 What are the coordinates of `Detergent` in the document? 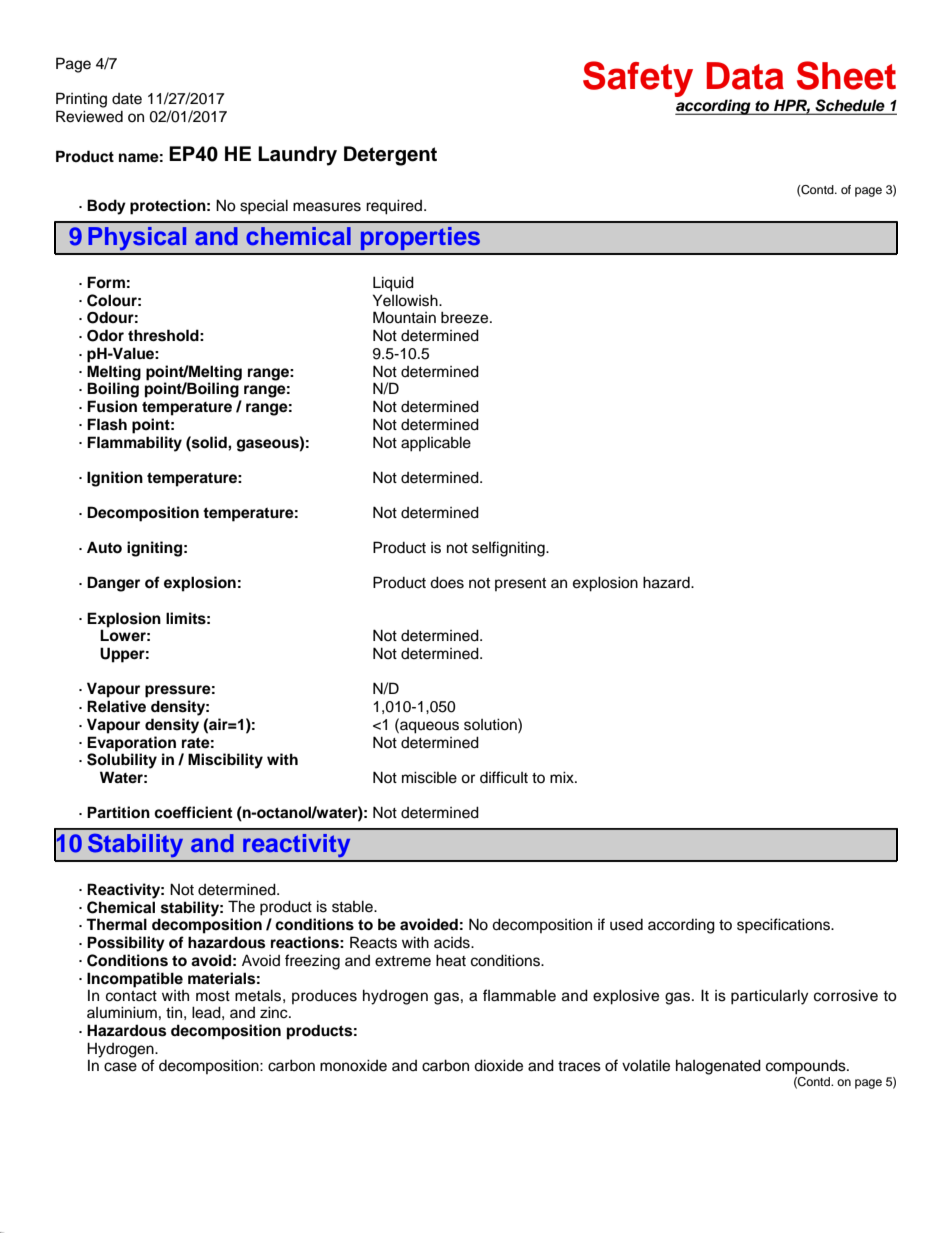 It's located at (390, 156).
